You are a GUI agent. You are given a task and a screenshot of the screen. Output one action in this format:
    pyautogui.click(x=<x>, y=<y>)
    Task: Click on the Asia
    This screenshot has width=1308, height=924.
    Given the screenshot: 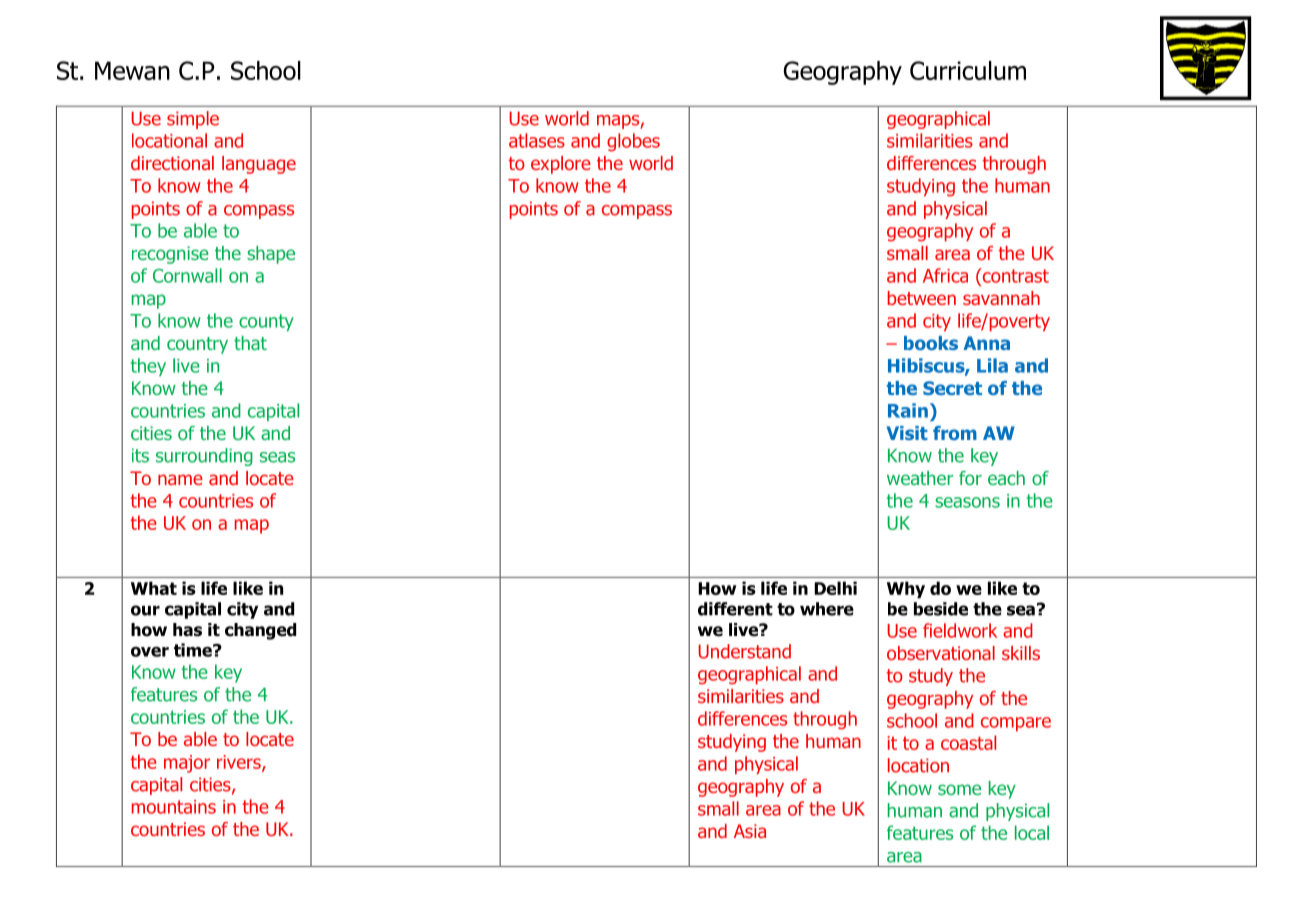 What is the action you would take?
    pyautogui.click(x=750, y=831)
